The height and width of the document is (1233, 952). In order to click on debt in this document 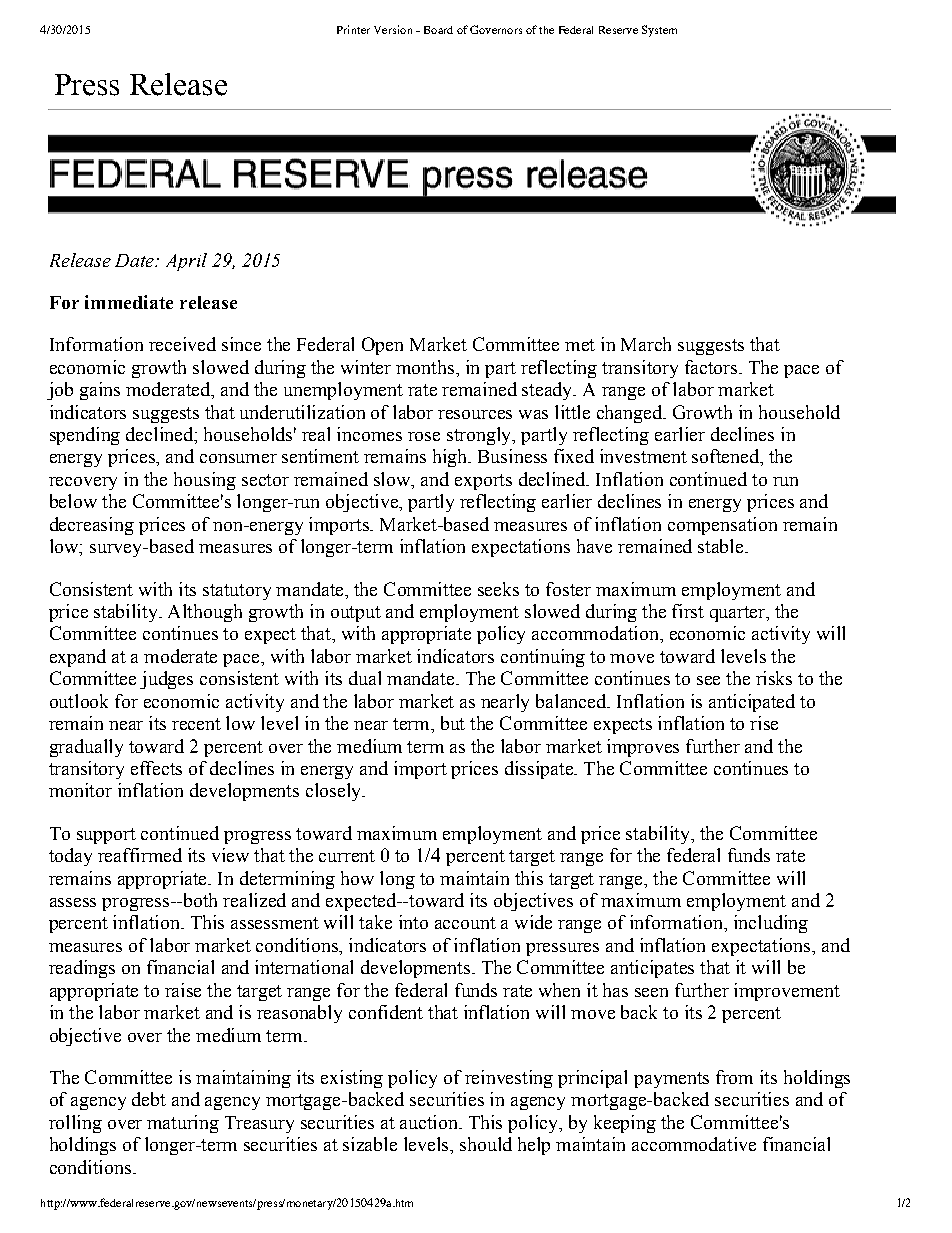, I will do `click(149, 1099)`.
